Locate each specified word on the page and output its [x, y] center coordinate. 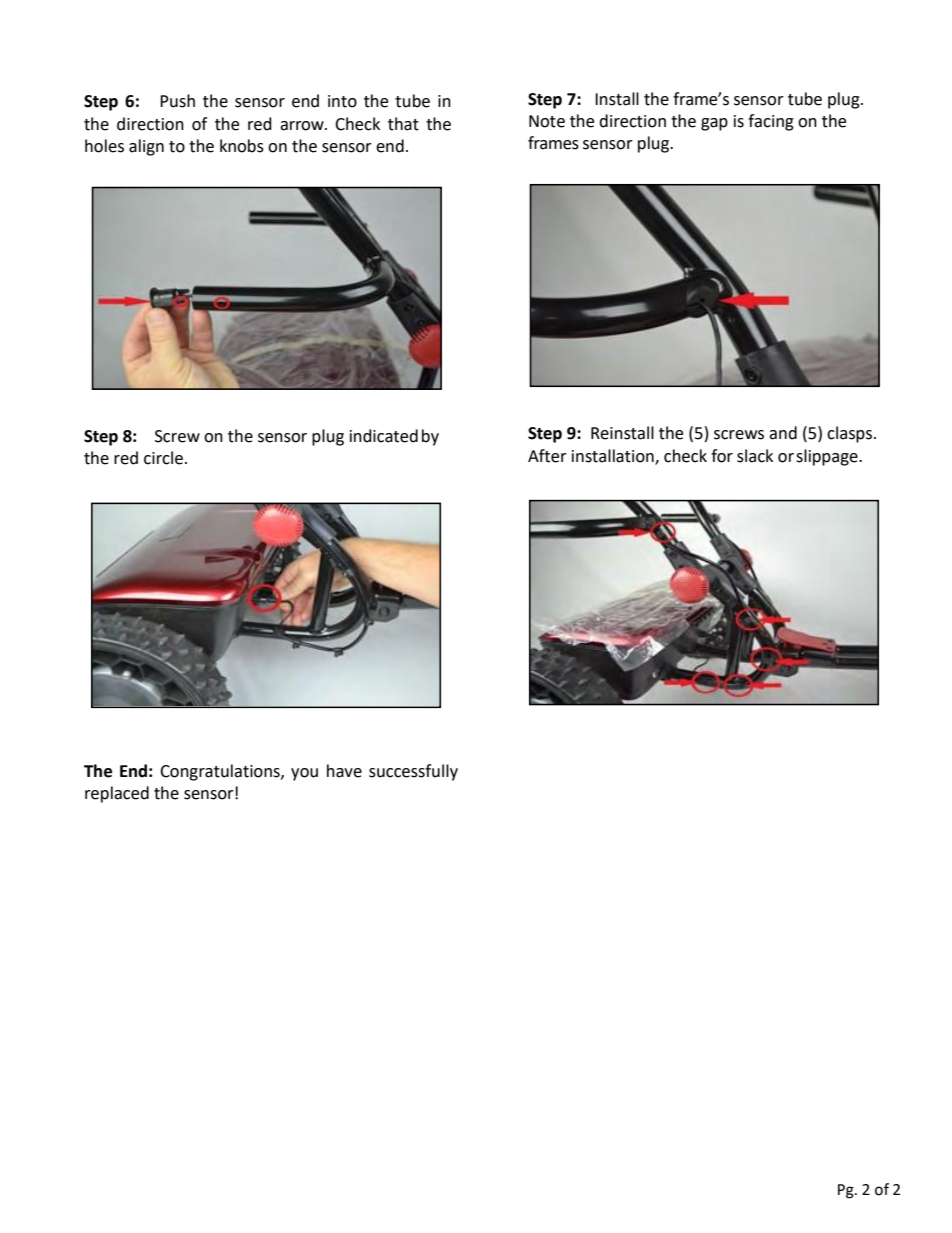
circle [163, 458]
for [722, 456]
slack [755, 456]
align [146, 147]
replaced [117, 794]
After [547, 456]
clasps [851, 434]
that [403, 124]
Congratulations [221, 772]
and [783, 433]
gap [714, 124]
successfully [413, 772]
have [344, 771]
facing [771, 122]
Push [177, 101]
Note [547, 121]
